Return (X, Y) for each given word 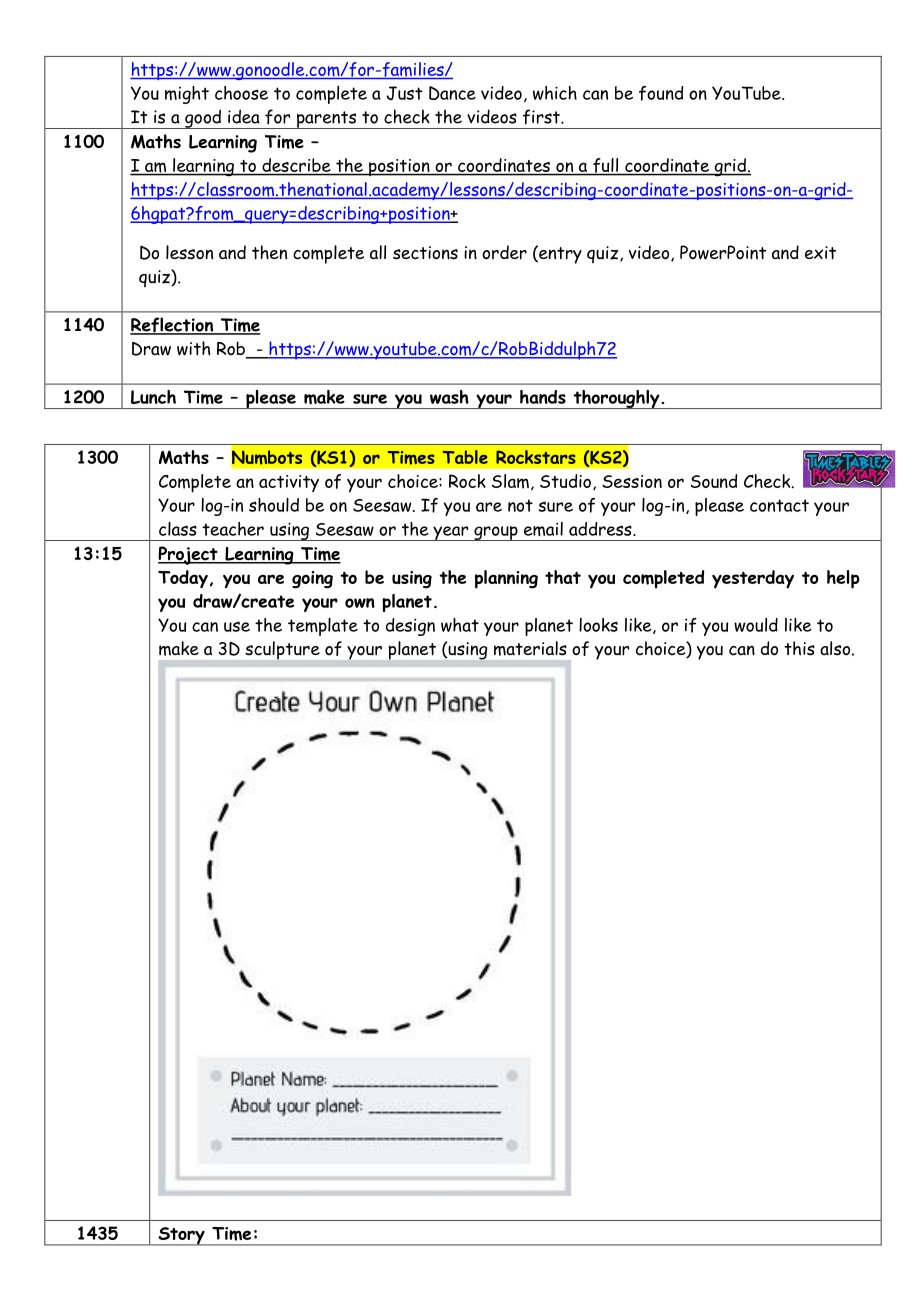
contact (779, 505)
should (274, 505)
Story (181, 1236)
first (542, 117)
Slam (510, 481)
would (756, 625)
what (460, 625)
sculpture (282, 650)
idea (244, 116)
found (661, 93)
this (799, 648)
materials (530, 648)
